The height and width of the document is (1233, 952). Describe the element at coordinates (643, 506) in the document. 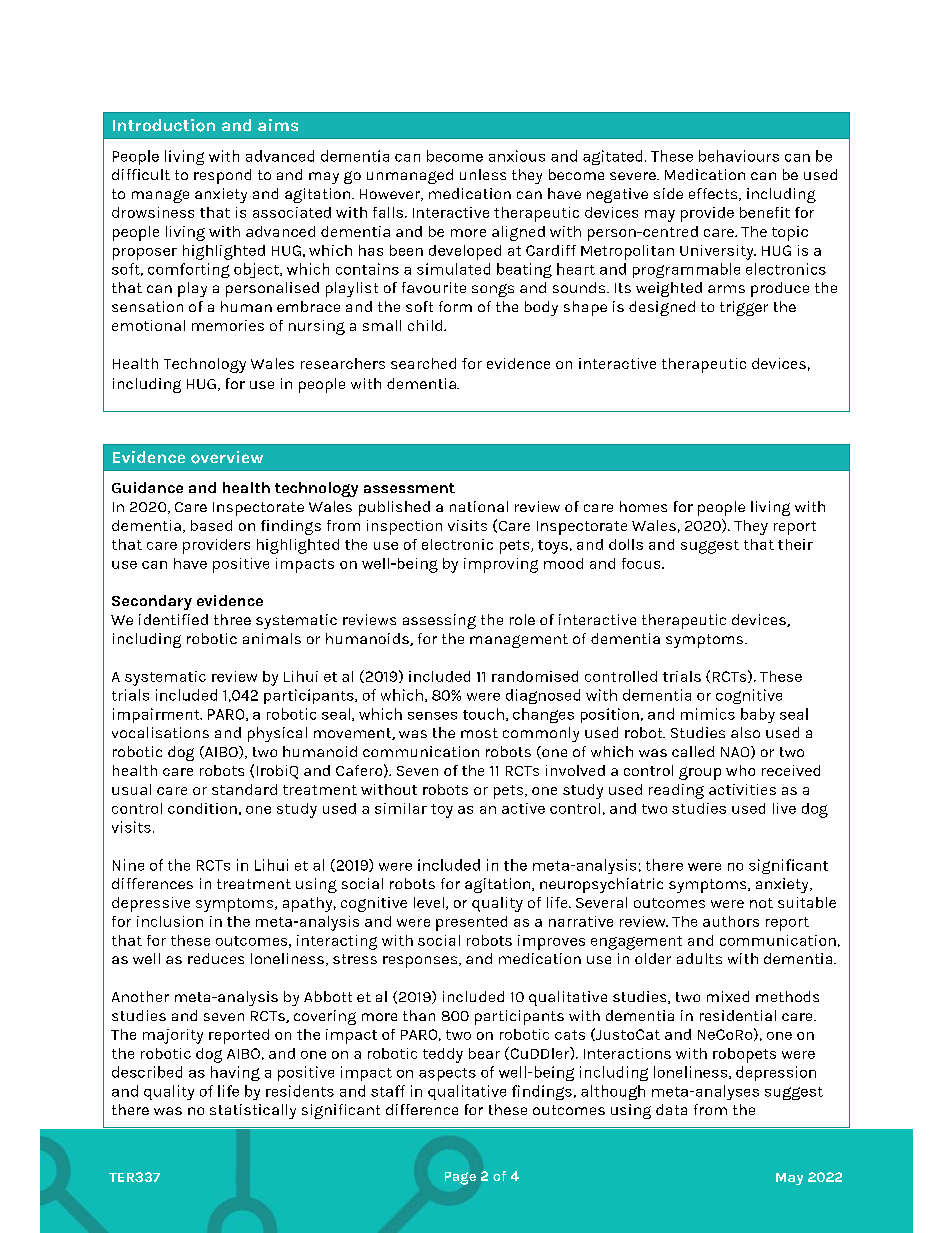

I see `homes` at that location.
